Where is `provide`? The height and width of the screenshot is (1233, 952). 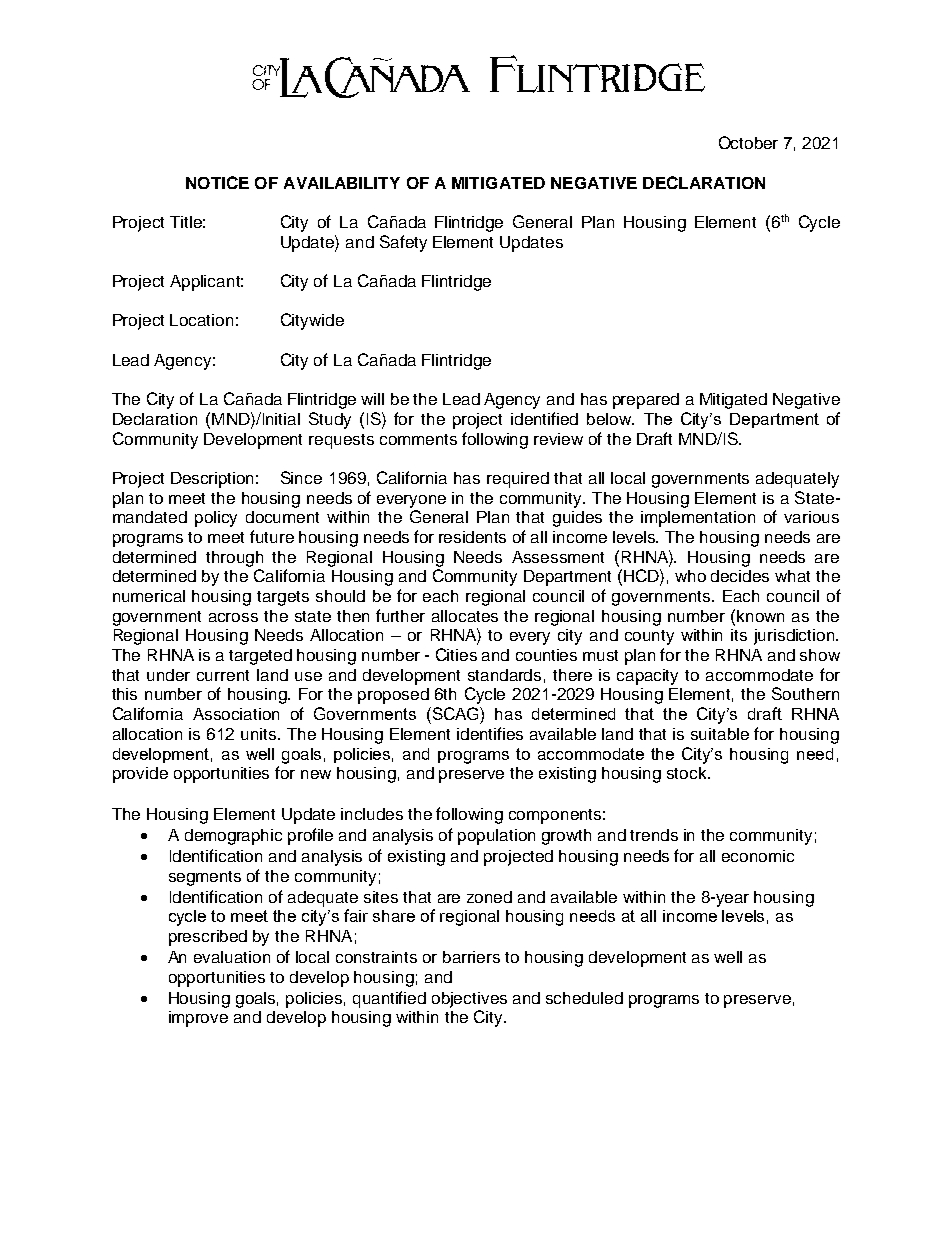 provide is located at coordinates (140, 775).
